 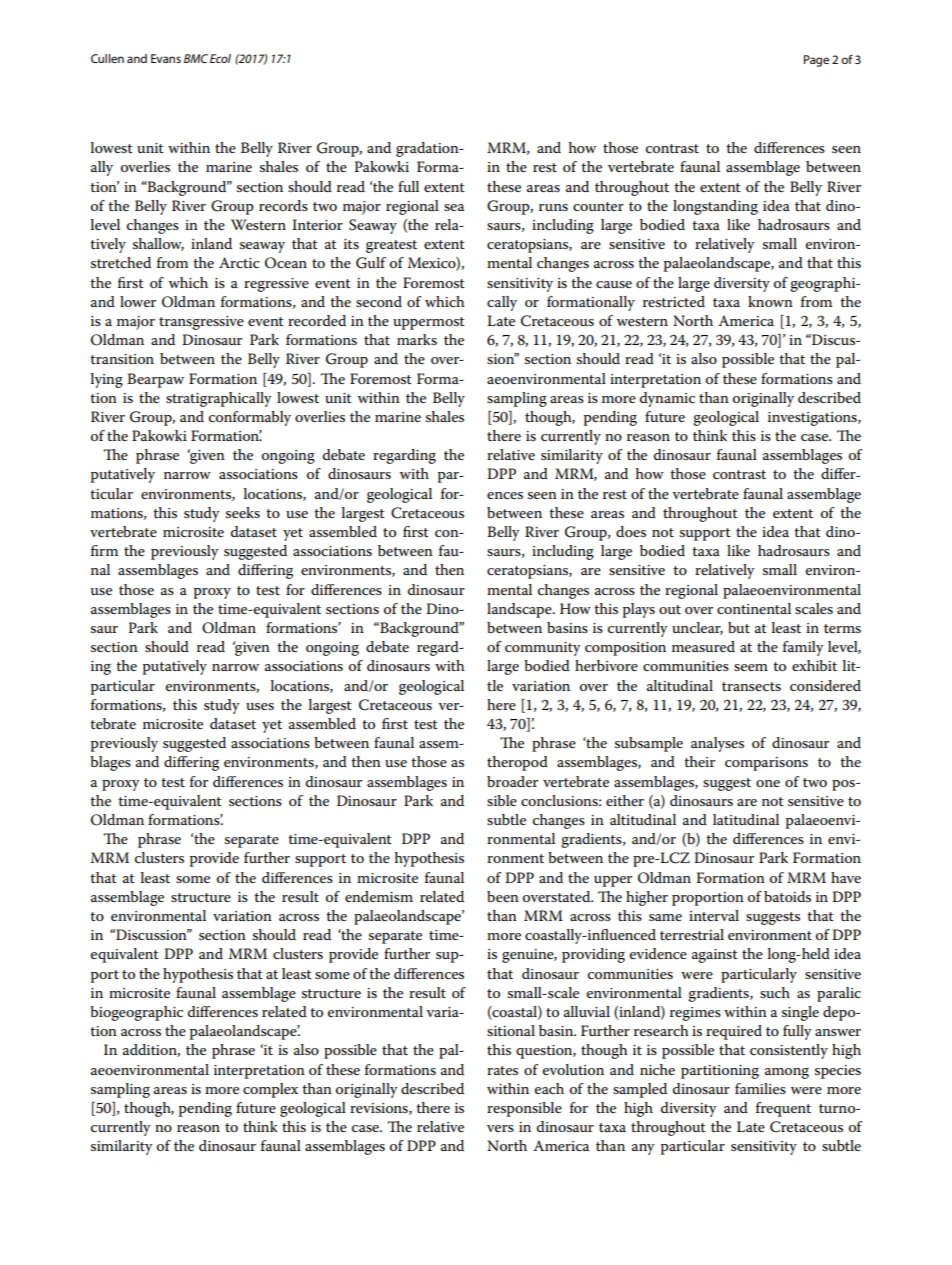 What do you see at coordinates (270, 1090) in the image?
I see `complex` at bounding box center [270, 1090].
